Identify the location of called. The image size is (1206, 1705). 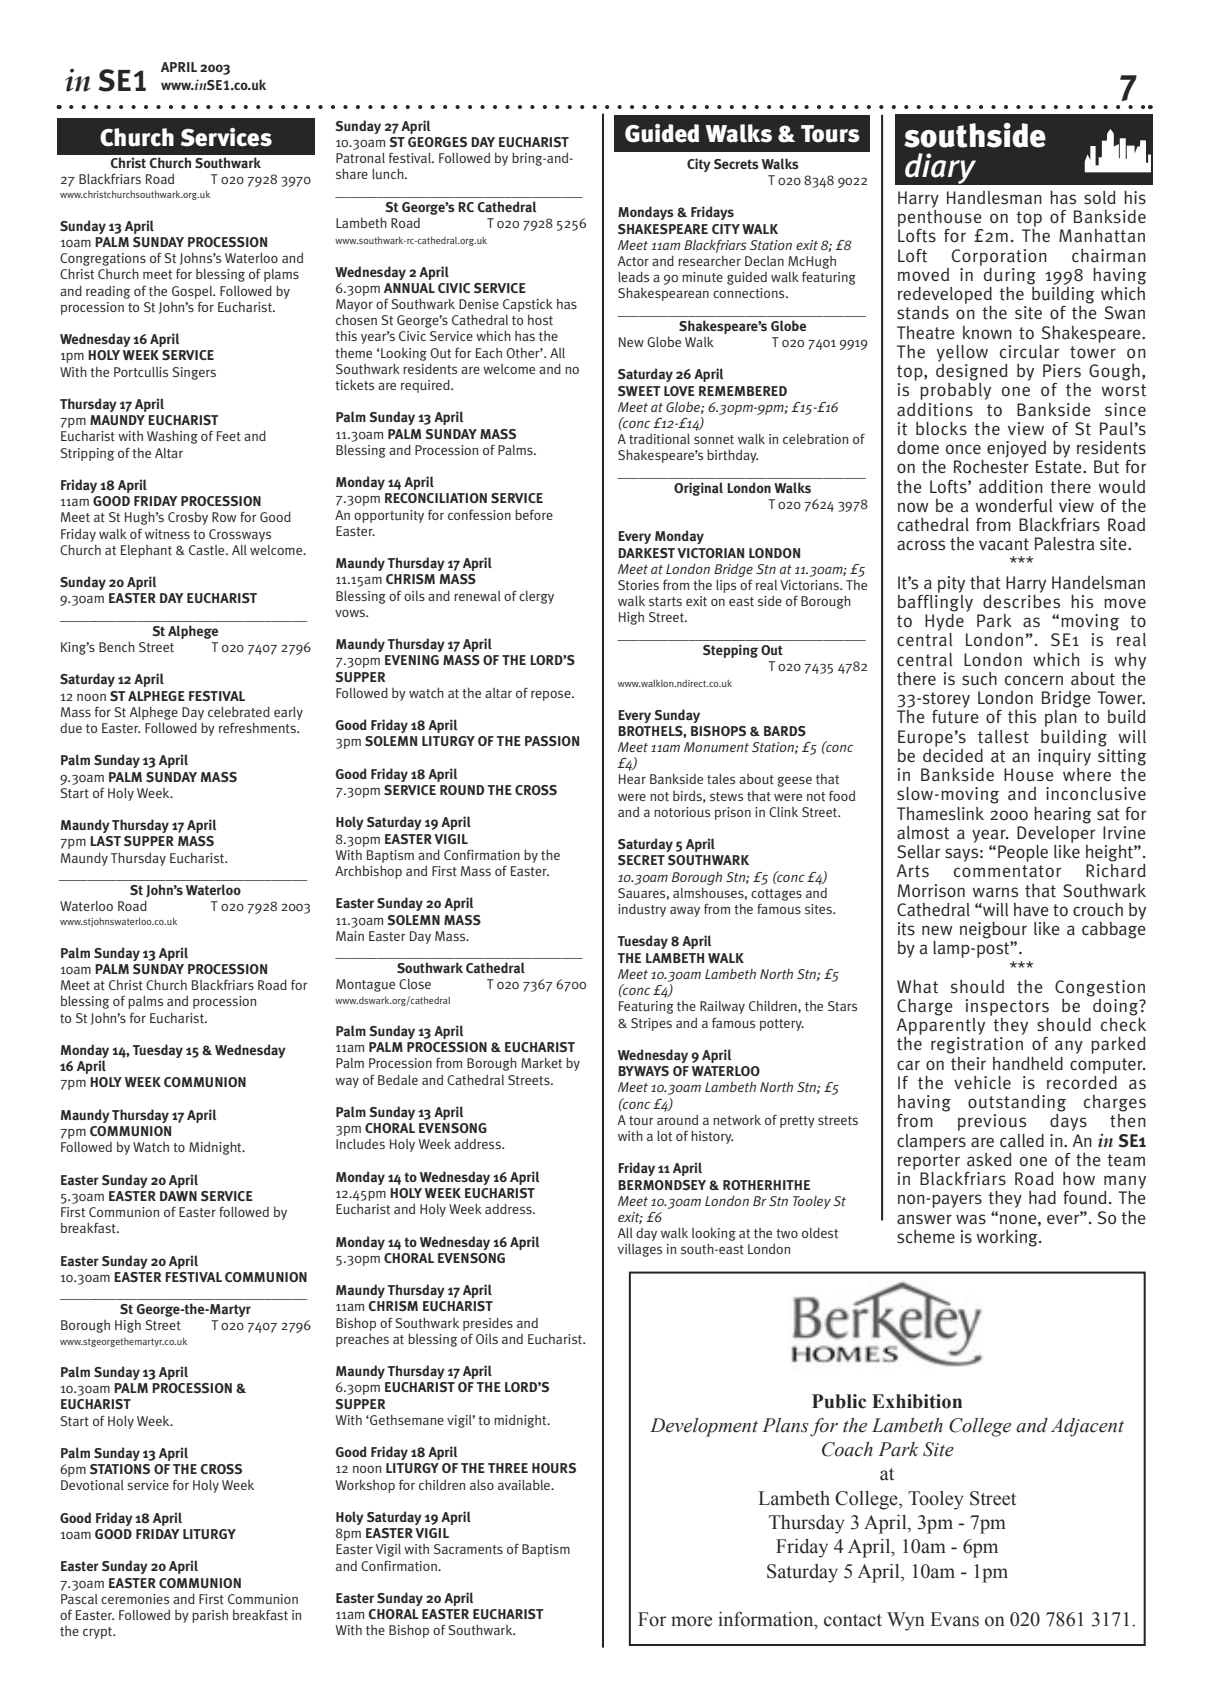
(1022, 1140).
